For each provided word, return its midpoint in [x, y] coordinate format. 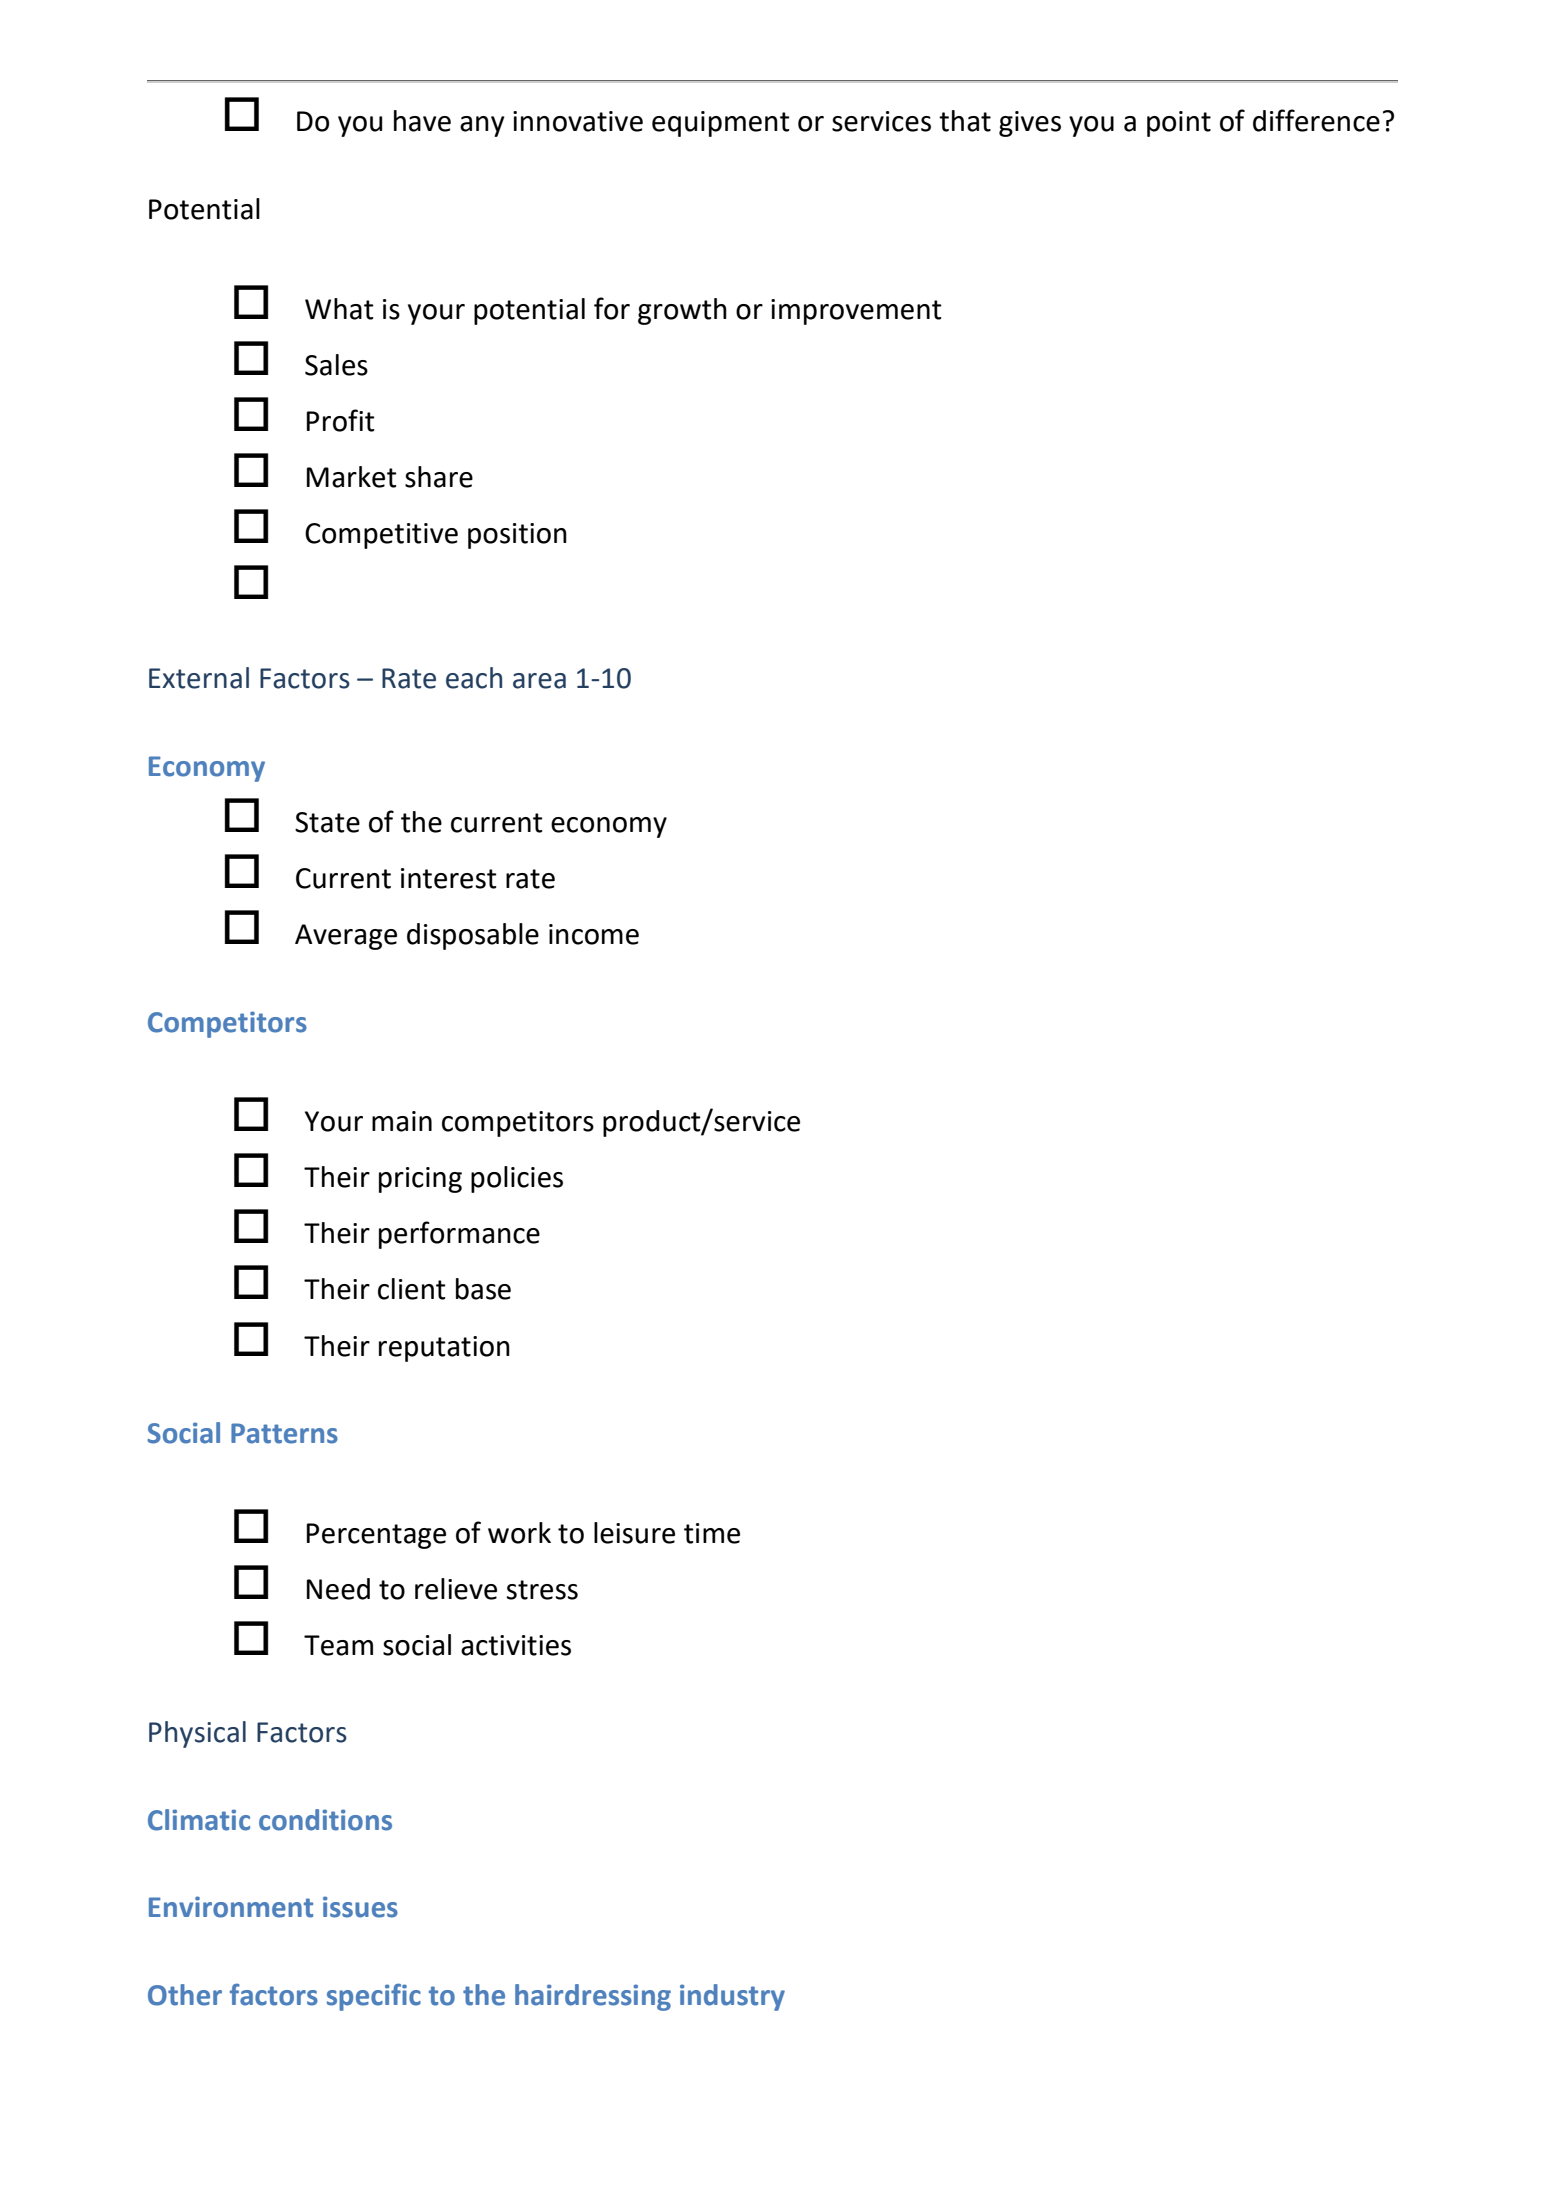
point [1179, 124]
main [402, 1121]
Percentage [376, 1536]
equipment [721, 124]
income [594, 934]
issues [360, 1907]
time [712, 1533]
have [422, 121]
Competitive [381, 536]
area [539, 681]
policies [517, 1179]
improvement [856, 312]
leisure [634, 1533]
